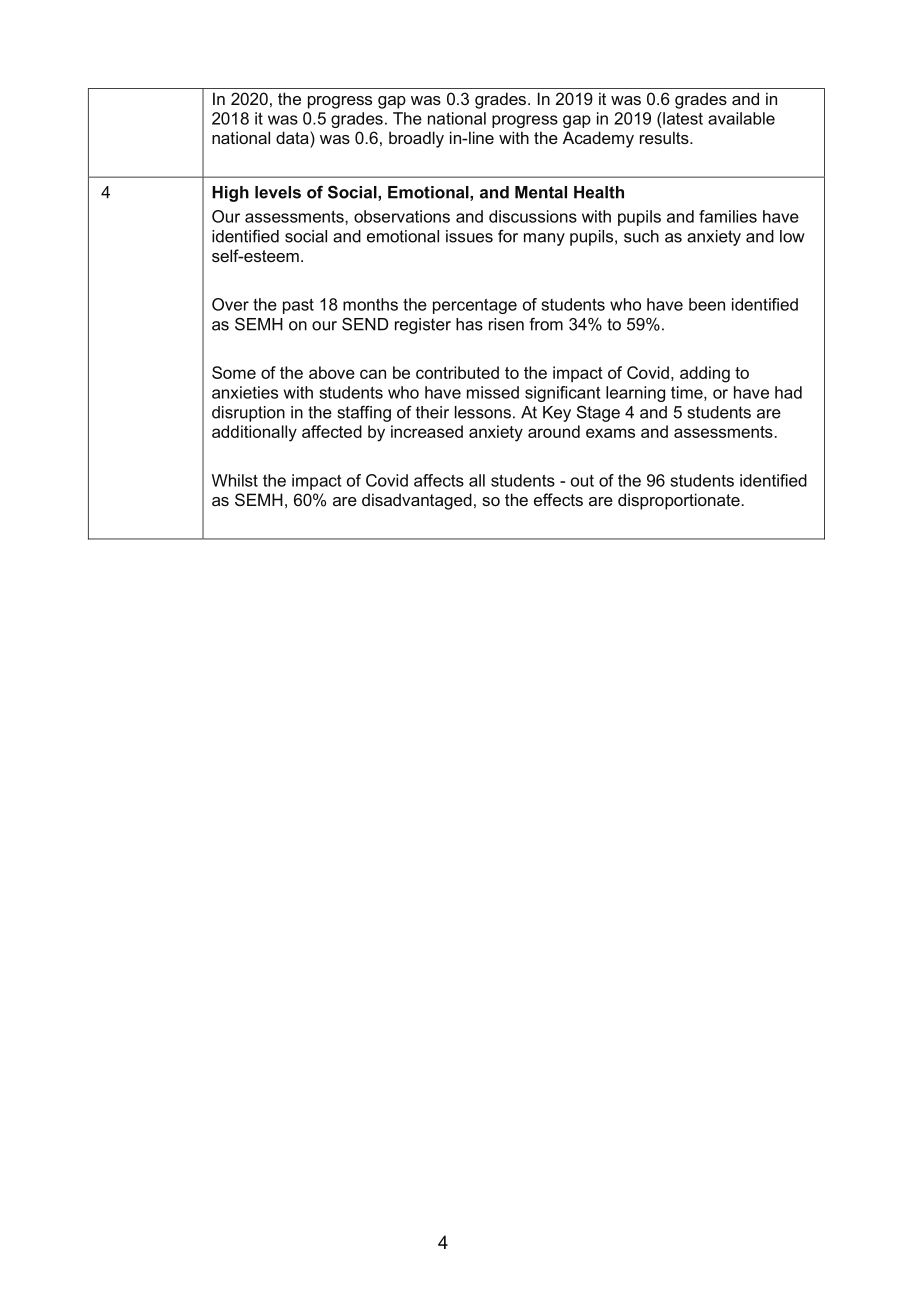 This page has width=924, height=1308. I want to click on been, so click(707, 304).
